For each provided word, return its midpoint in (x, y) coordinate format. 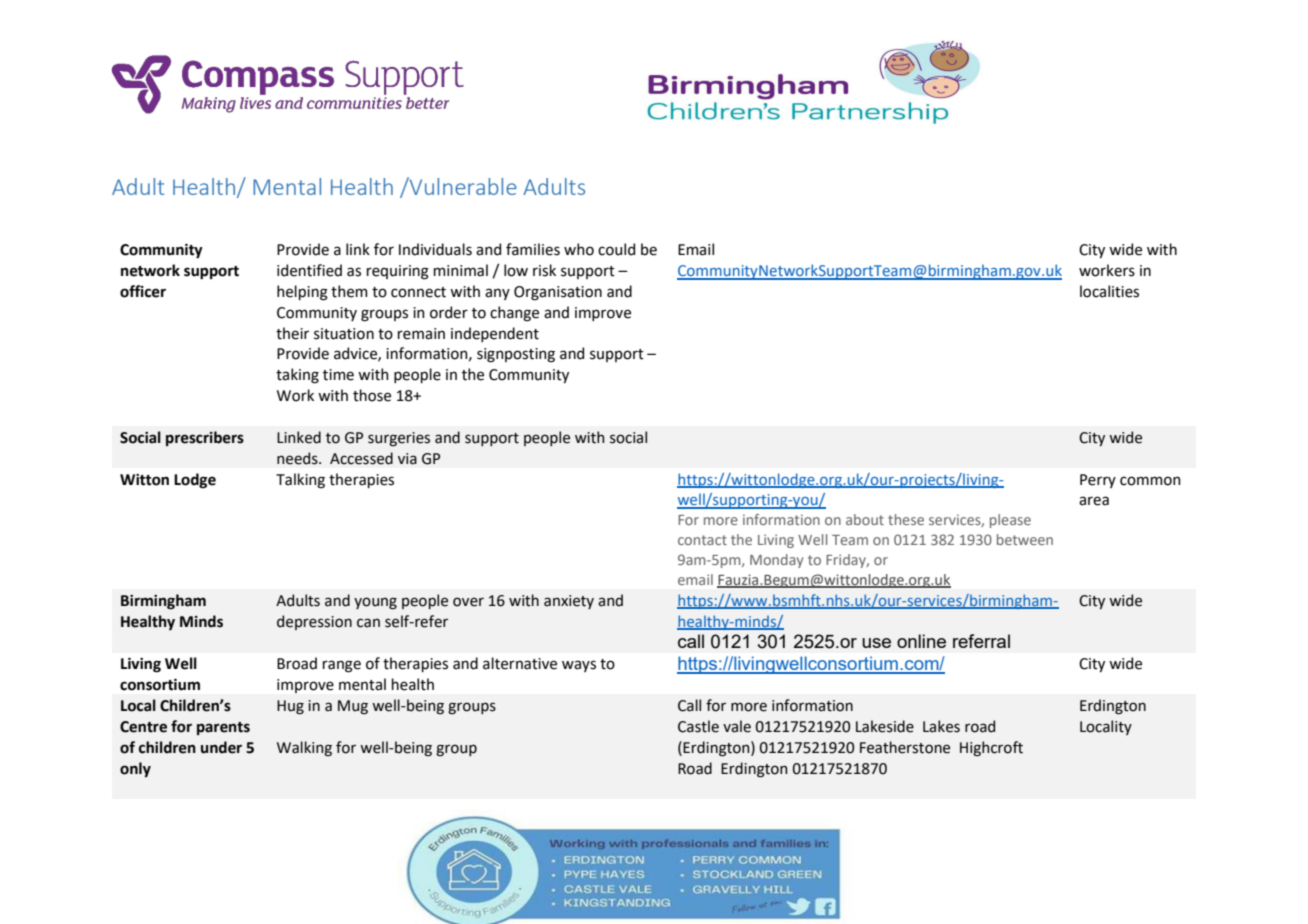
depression (314, 622)
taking (297, 376)
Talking (300, 481)
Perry (1098, 481)
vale (737, 726)
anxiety (569, 602)
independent (495, 334)
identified (309, 270)
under (221, 747)
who (579, 249)
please (1010, 521)
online (921, 641)
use (876, 643)
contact (702, 540)
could (616, 249)
